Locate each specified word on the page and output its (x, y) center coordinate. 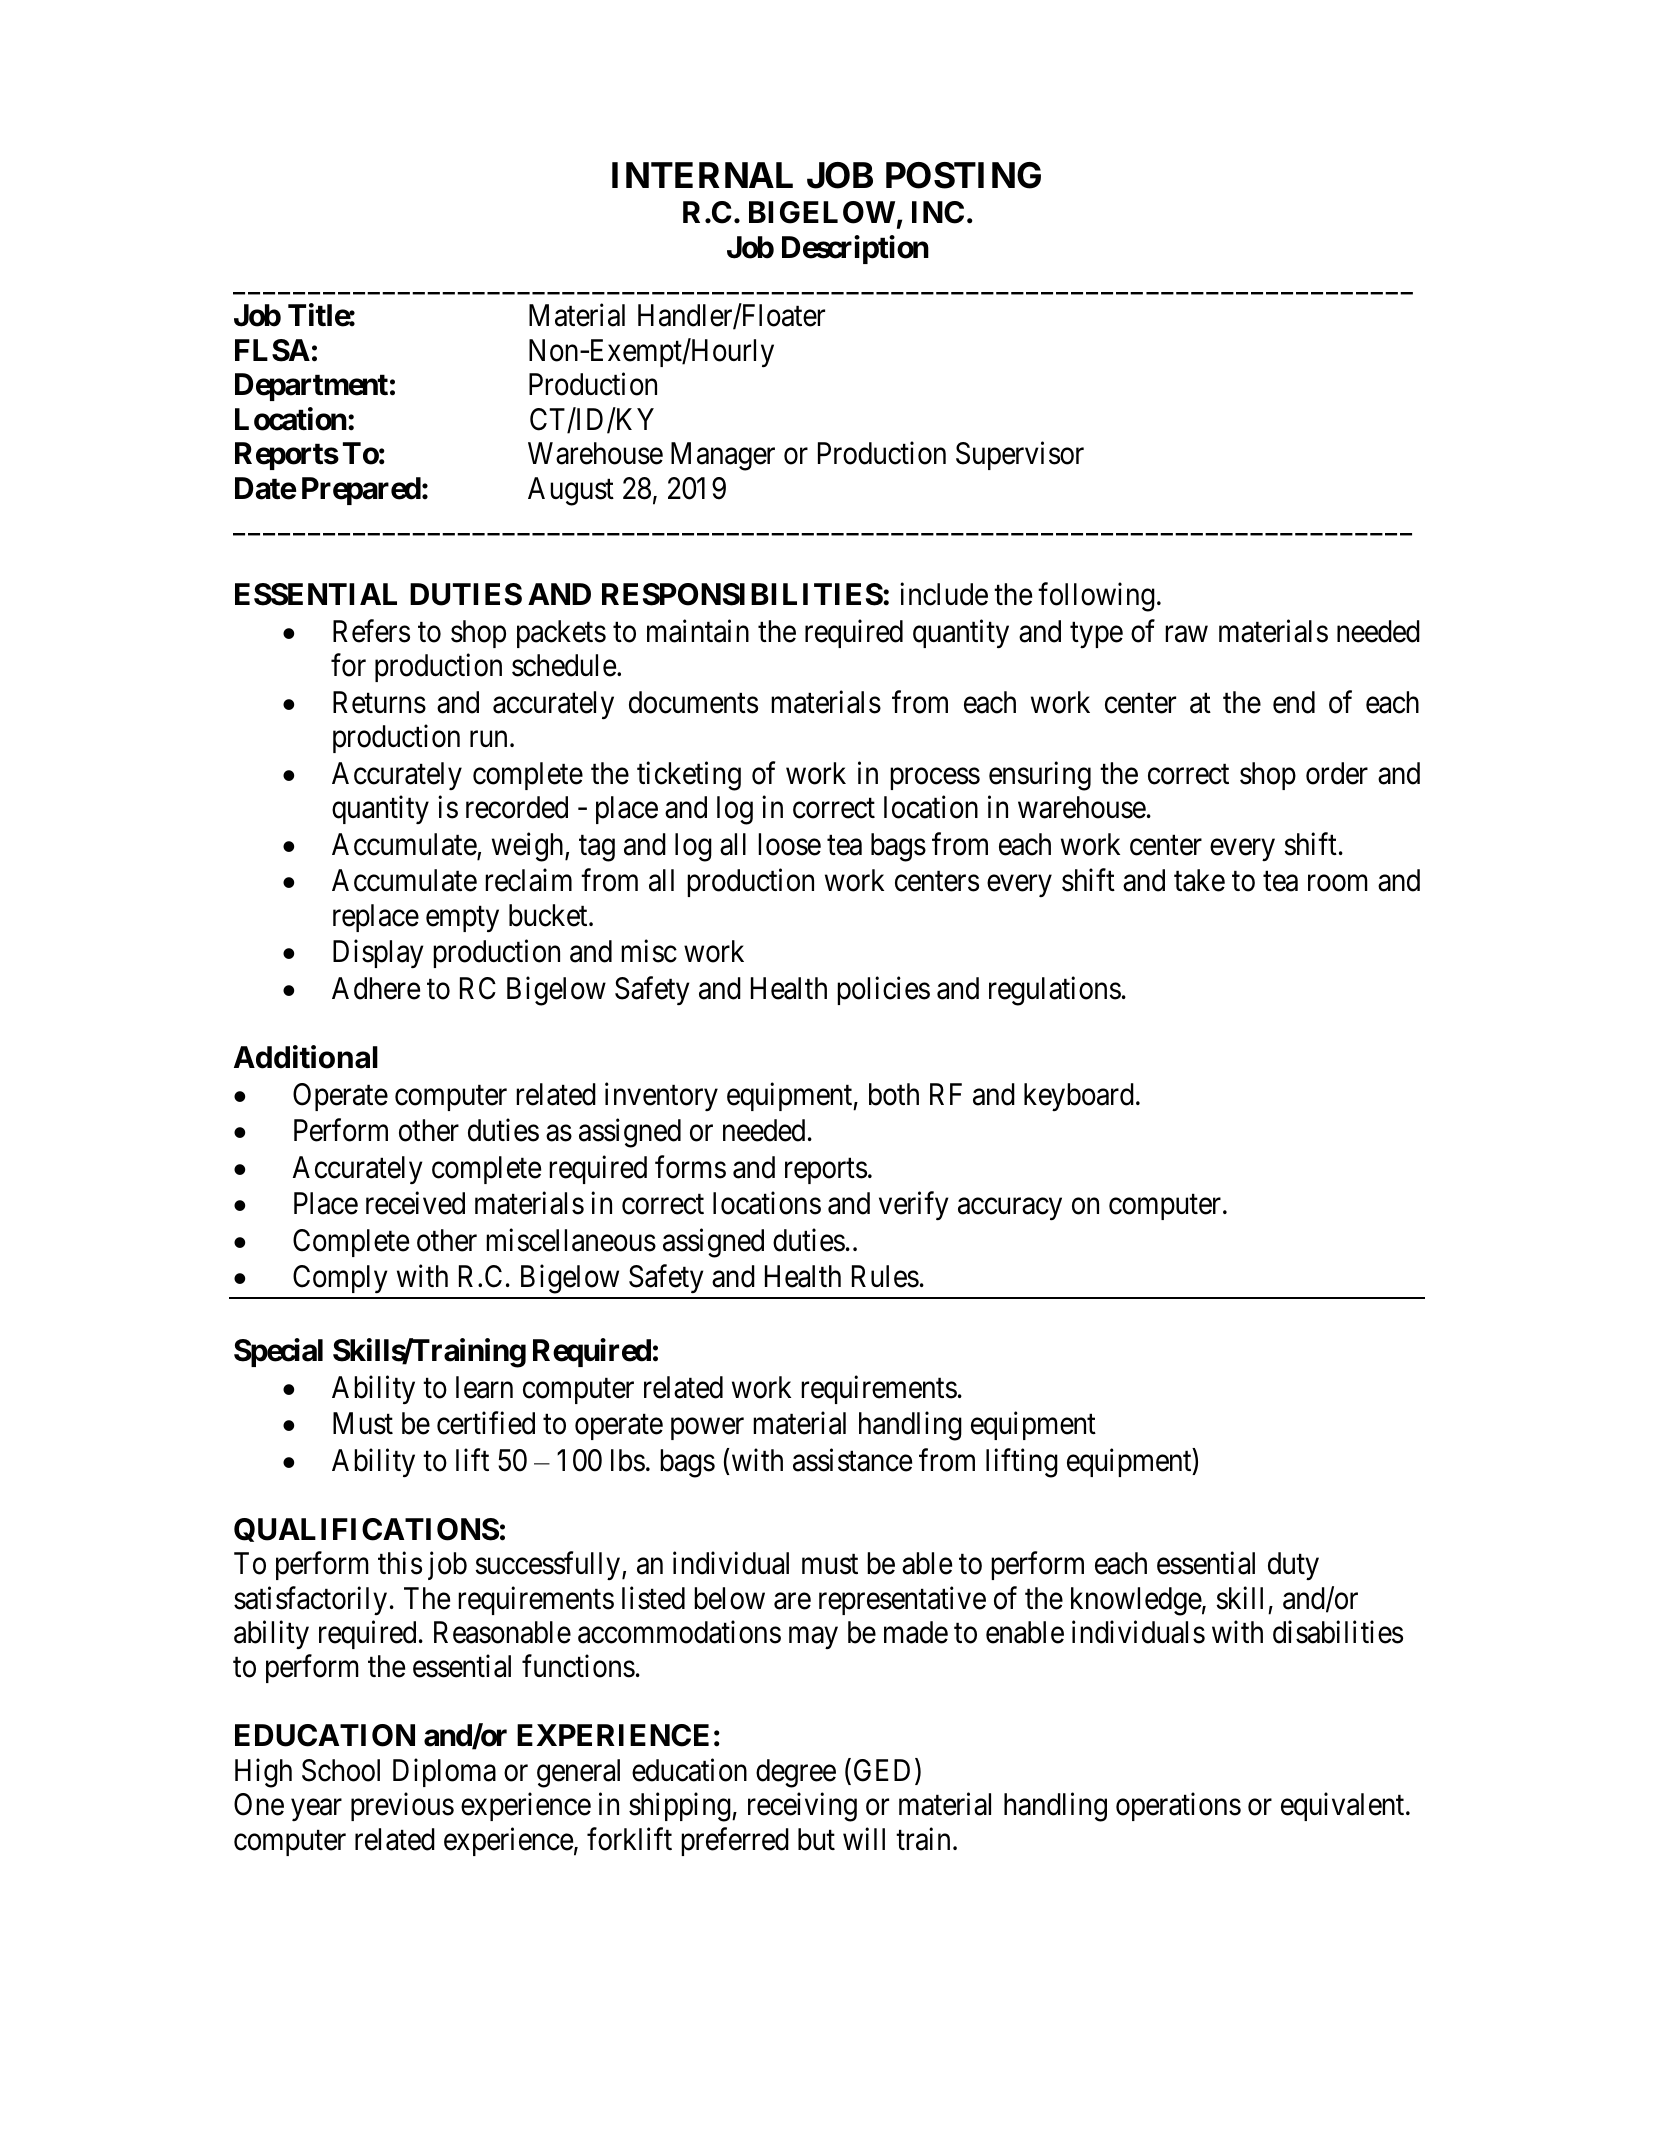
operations (1178, 1807)
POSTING (963, 175)
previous (402, 1807)
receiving (802, 1807)
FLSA (272, 350)
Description (855, 249)
